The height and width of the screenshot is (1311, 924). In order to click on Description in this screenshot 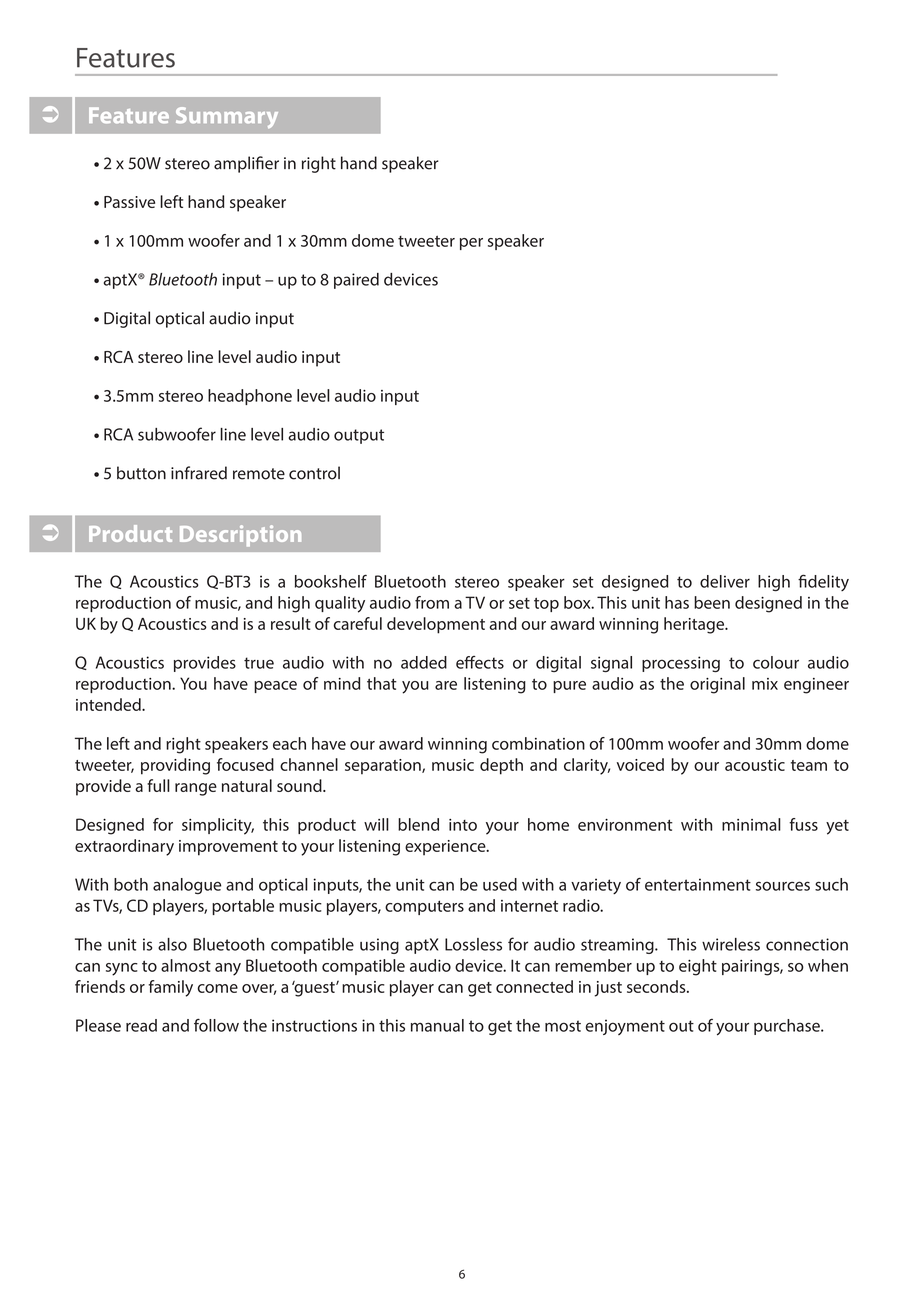, I will do `click(240, 536)`.
